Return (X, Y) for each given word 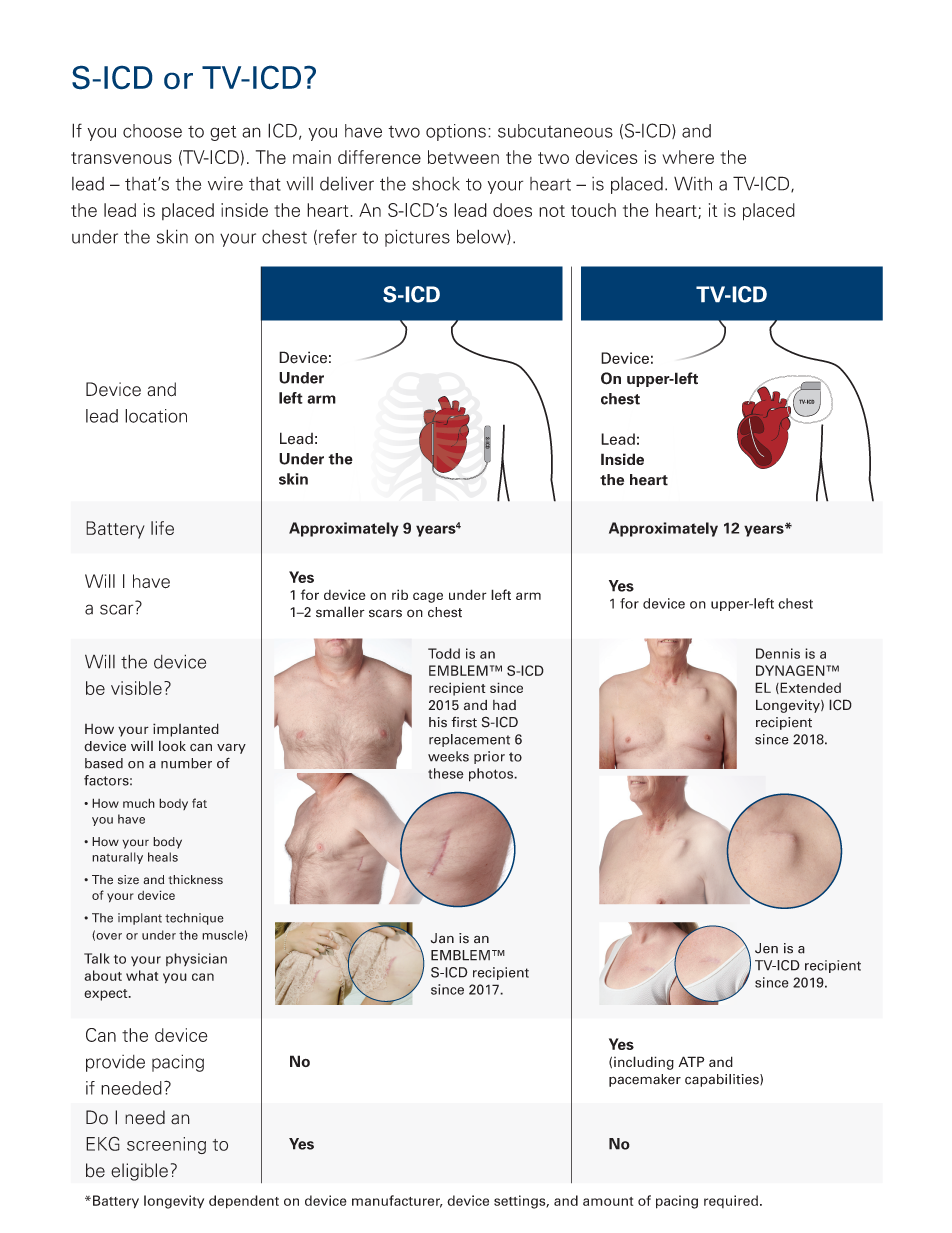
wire (225, 184)
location (156, 416)
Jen (766, 948)
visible (136, 688)
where (688, 157)
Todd (444, 653)
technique (194, 919)
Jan (442, 938)
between (463, 157)
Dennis (778, 653)
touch (593, 210)
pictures (417, 238)
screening (166, 1145)
